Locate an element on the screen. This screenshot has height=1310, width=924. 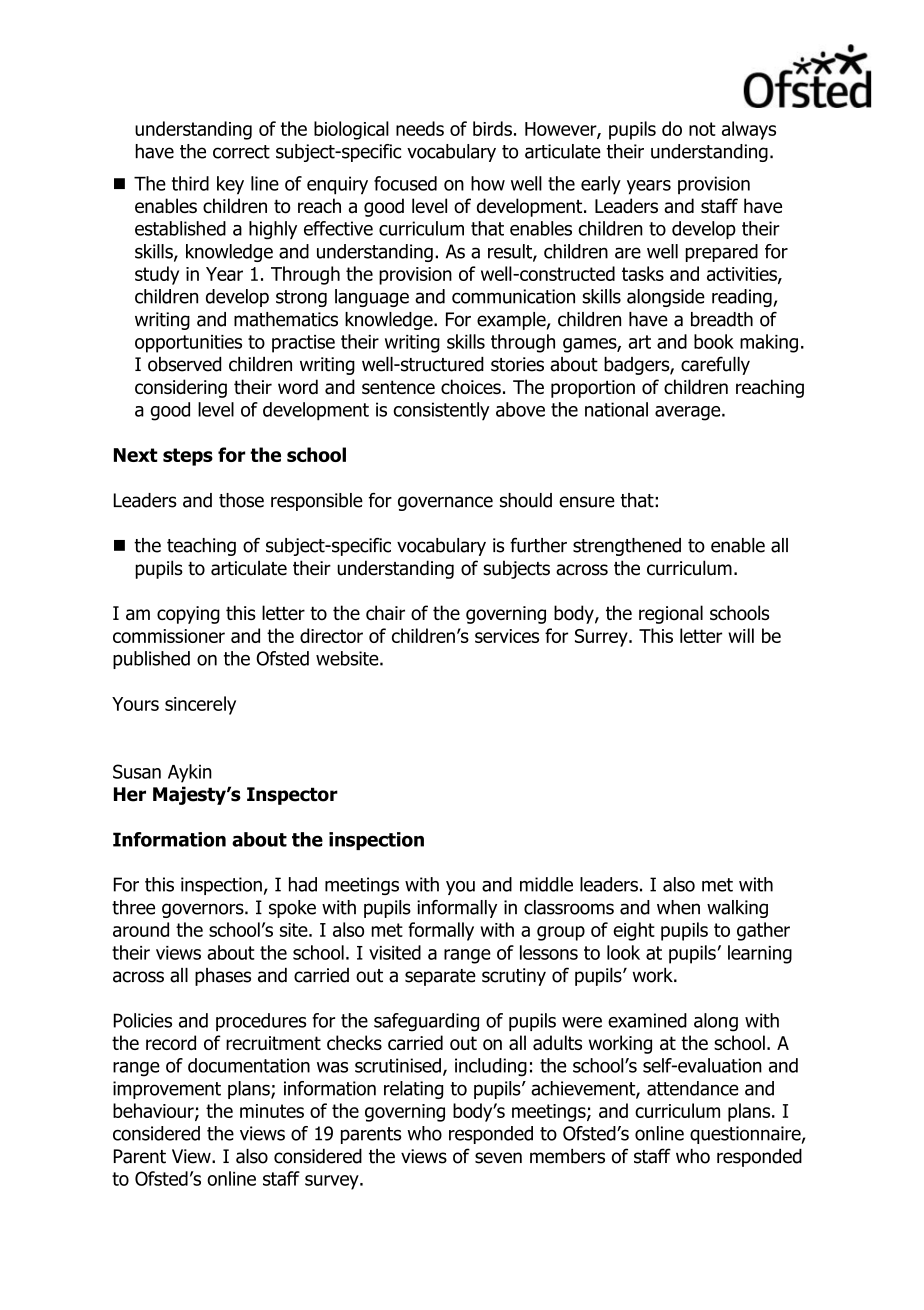
attendance is located at coordinates (693, 1088).
